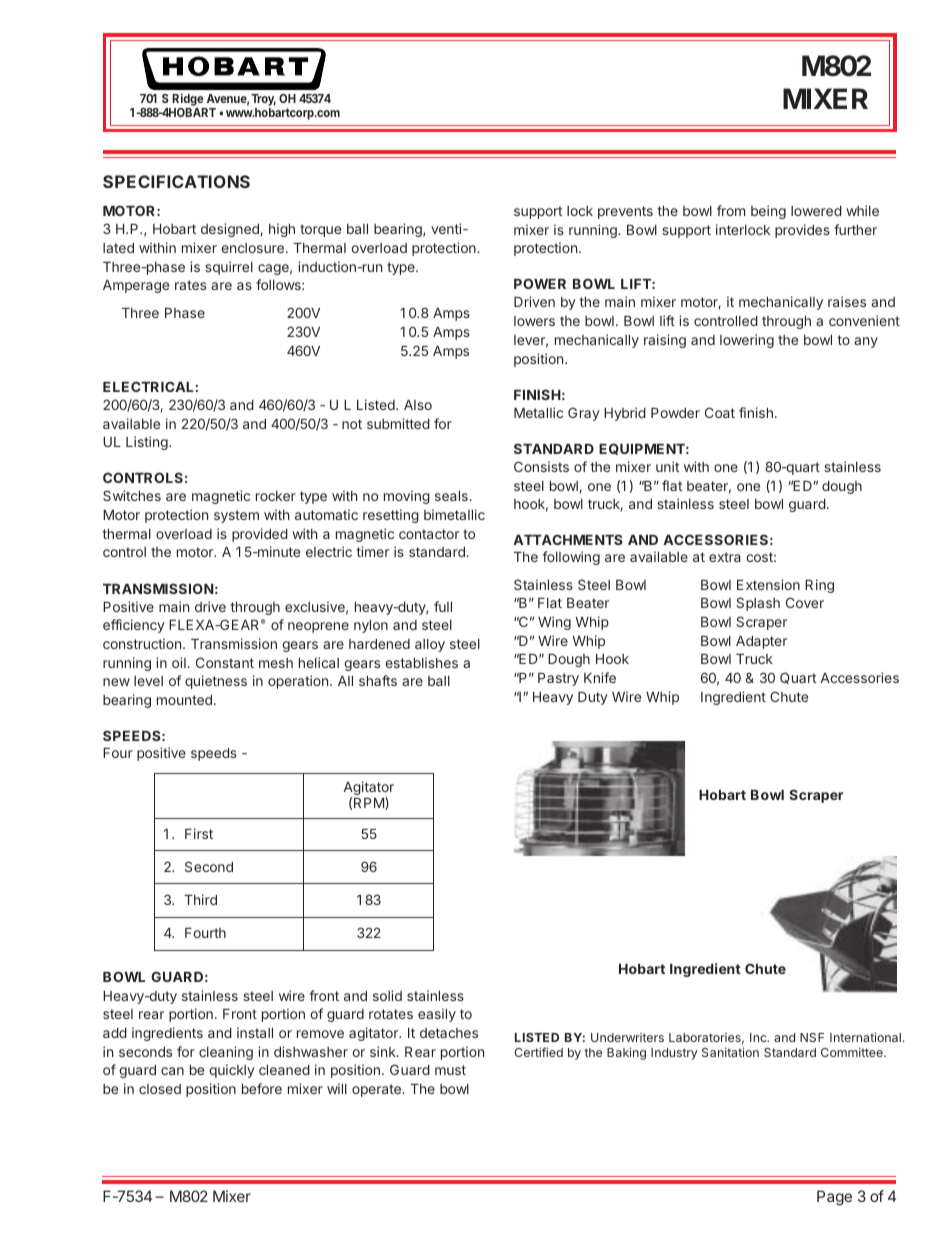  Describe the element at coordinates (160, 1089) in the image. I see `closed` at that location.
